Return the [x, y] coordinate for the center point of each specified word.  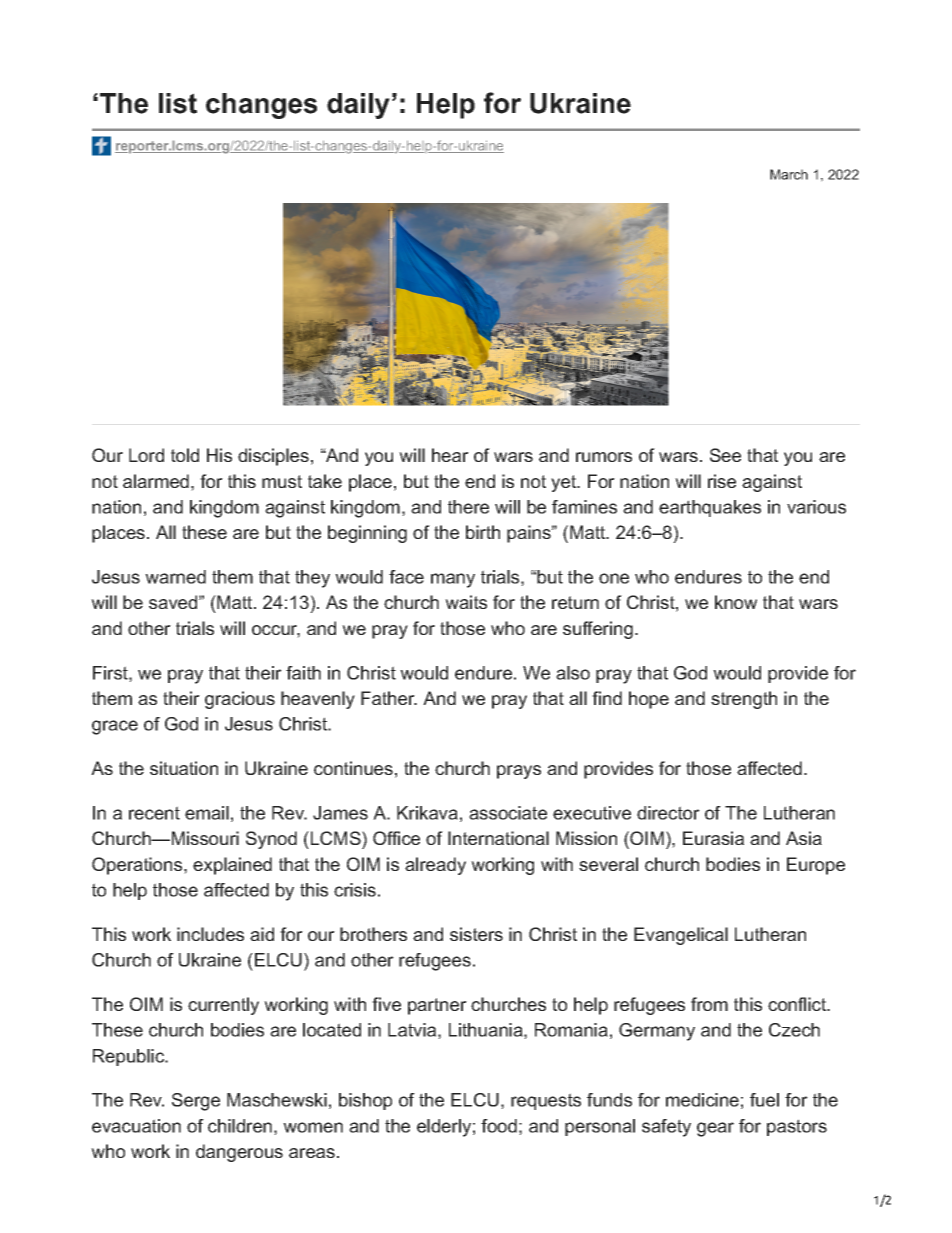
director [668, 813]
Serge [196, 1102]
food [499, 1126]
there [468, 507]
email [207, 813]
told [185, 455]
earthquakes [710, 508]
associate [508, 813]
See [725, 455]
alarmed [156, 481]
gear [715, 1129]
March [789, 174]
